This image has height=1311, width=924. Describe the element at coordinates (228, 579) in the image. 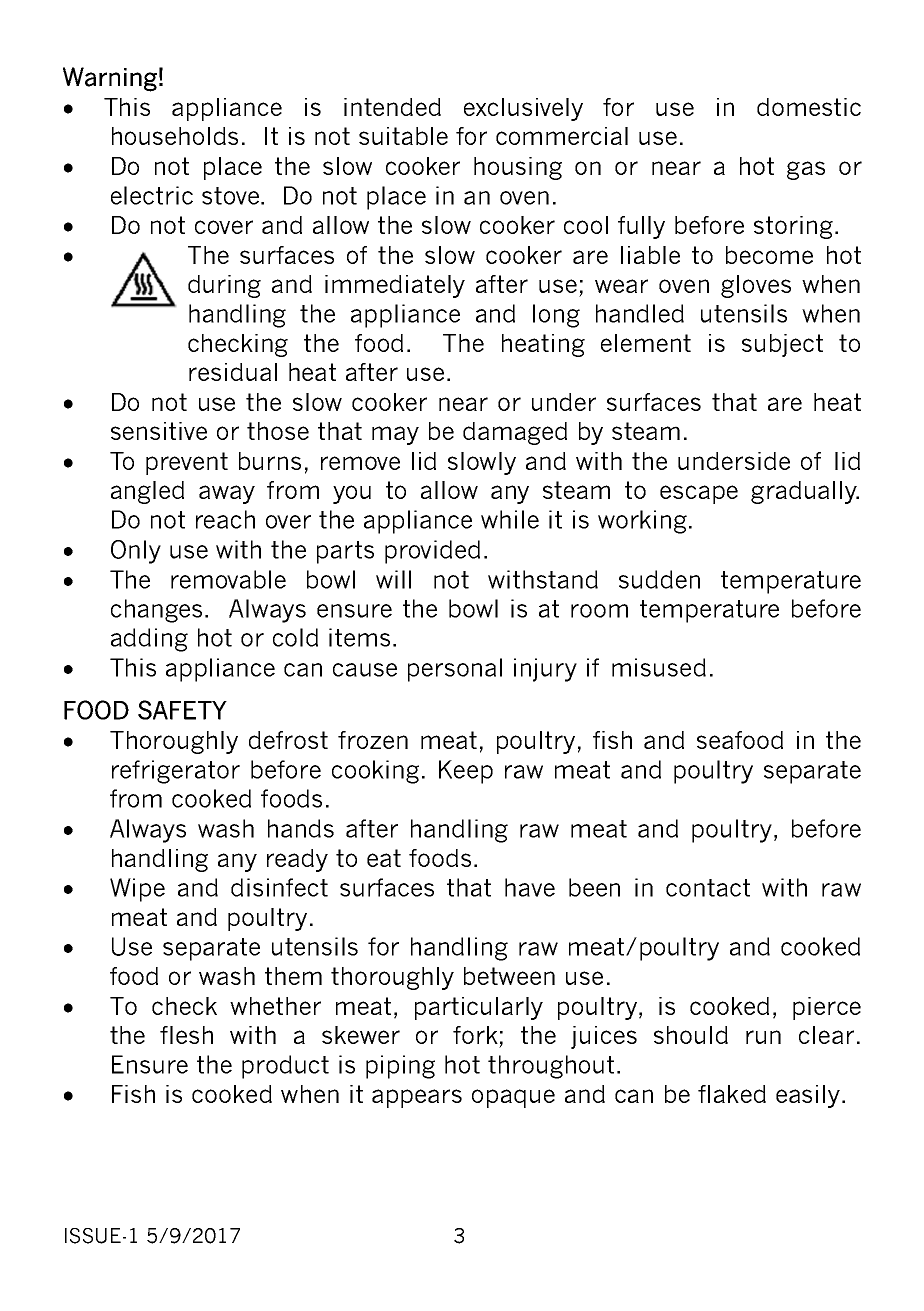

I see `removable` at that location.
